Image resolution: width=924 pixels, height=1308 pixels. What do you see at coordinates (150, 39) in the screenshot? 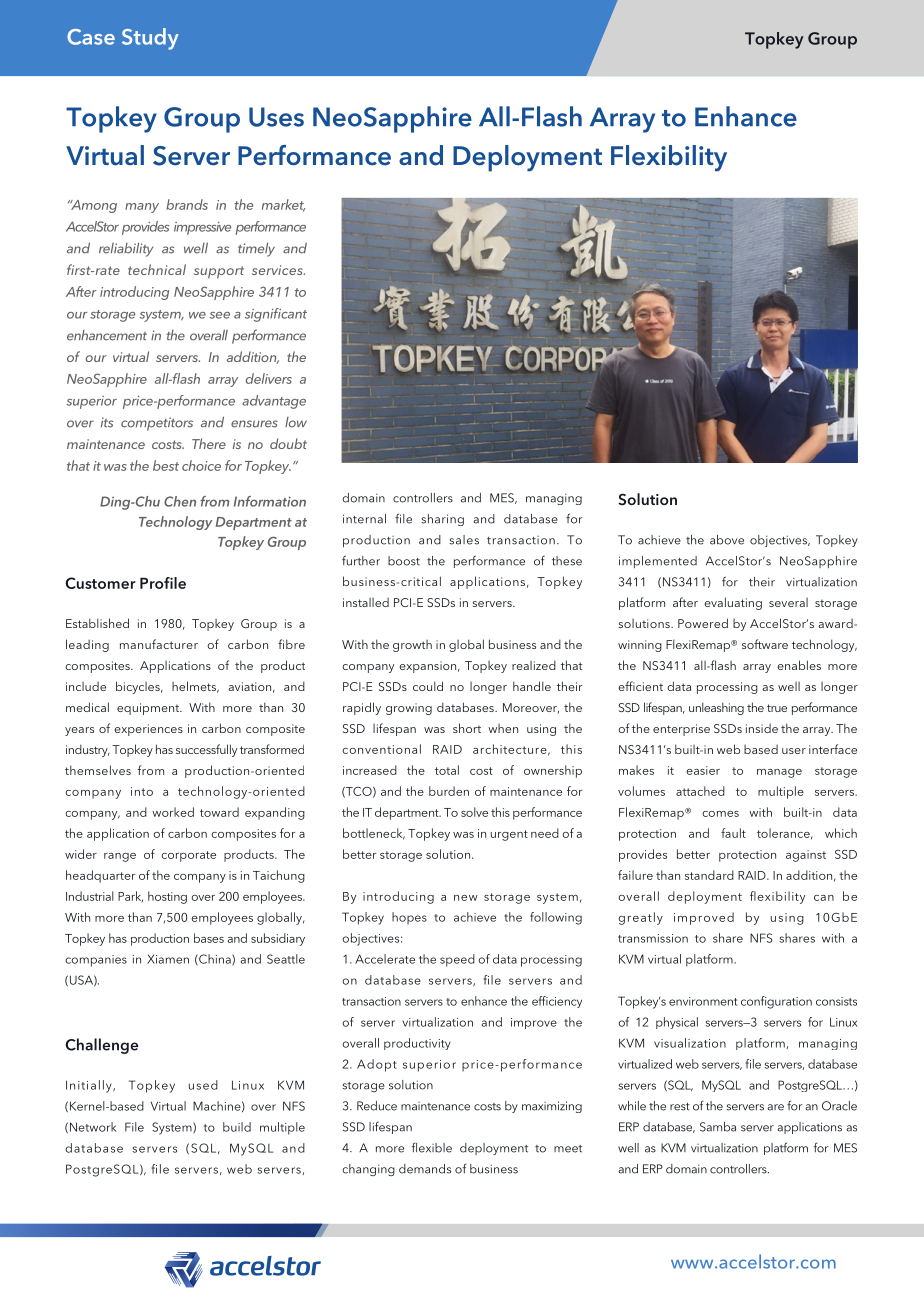
I see `Study` at bounding box center [150, 39].
